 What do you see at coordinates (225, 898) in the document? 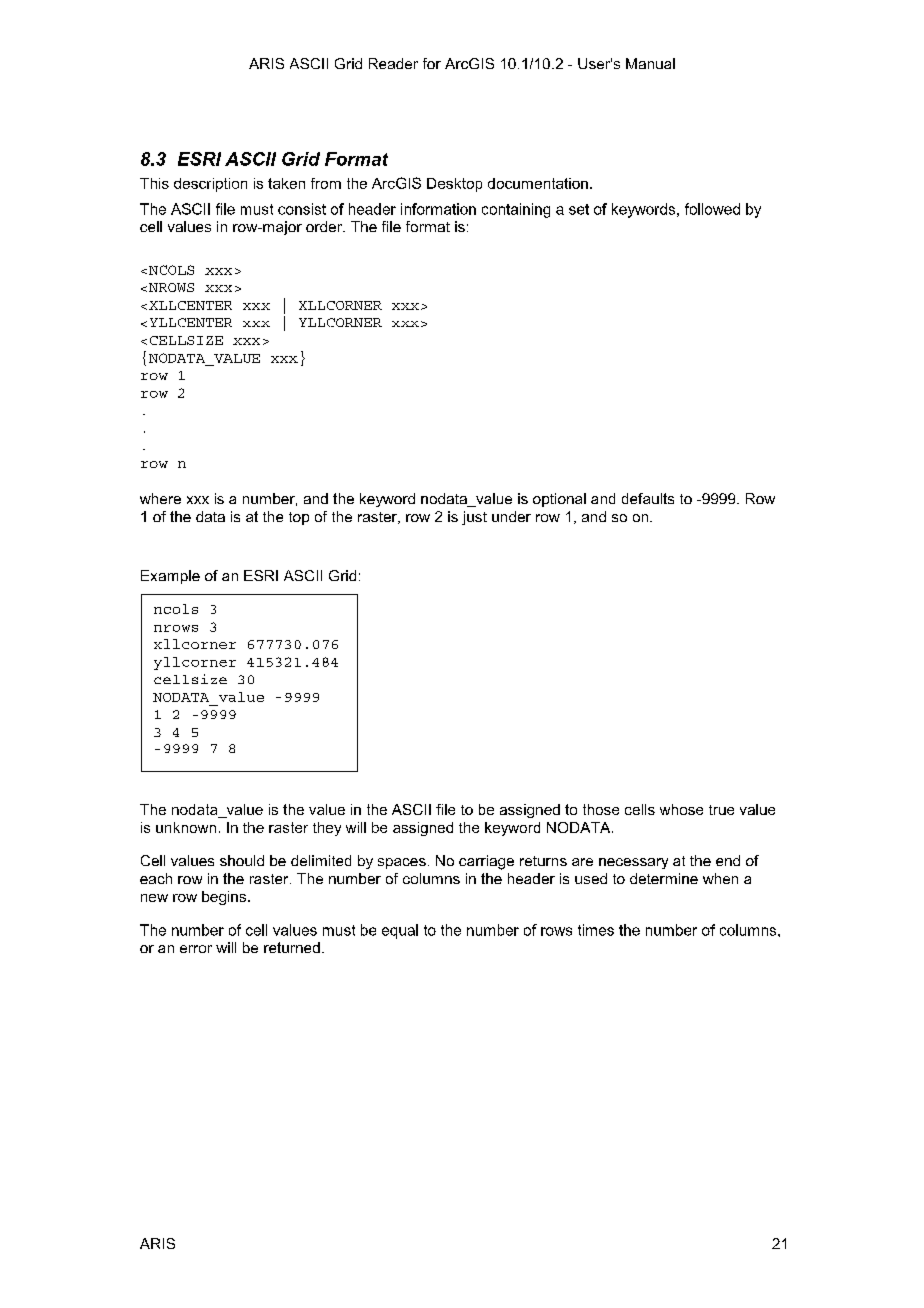
I see `begins` at bounding box center [225, 898].
